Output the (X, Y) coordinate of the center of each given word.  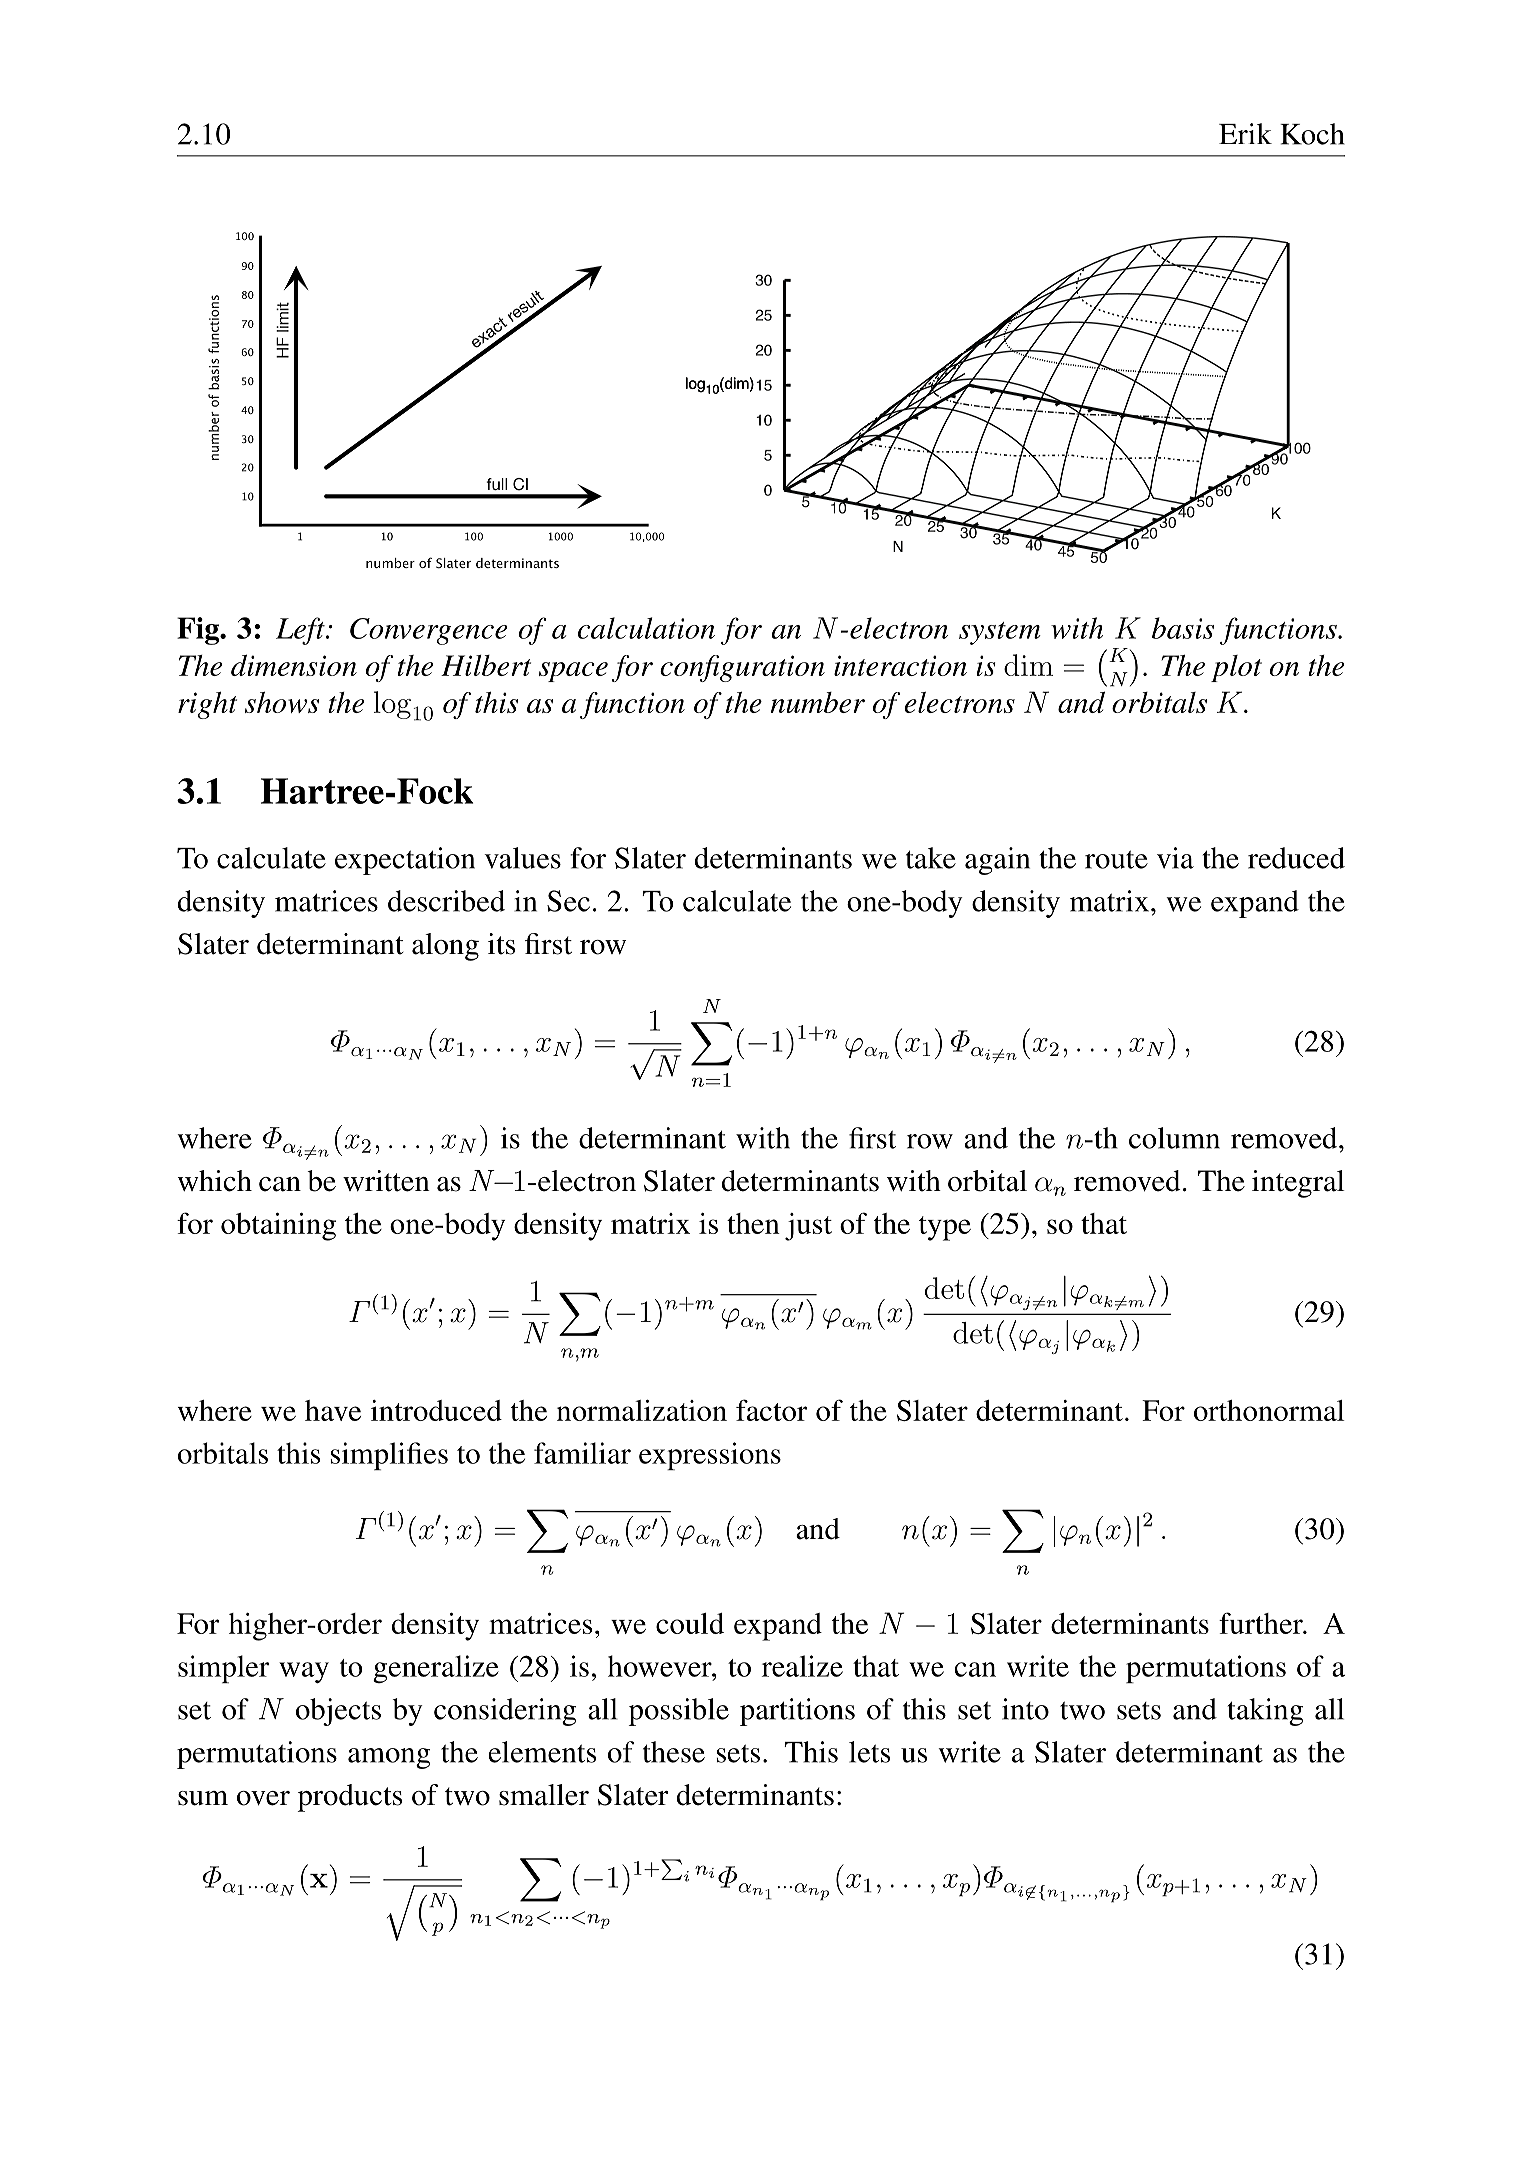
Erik (1245, 133)
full (496, 484)
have (333, 1410)
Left (301, 631)
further (1262, 1623)
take (931, 858)
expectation (405, 861)
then (753, 1223)
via (1175, 858)
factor (772, 1410)
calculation (646, 628)
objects (338, 1712)
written (386, 1181)
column (1174, 1138)
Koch (1312, 134)
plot (1236, 668)
